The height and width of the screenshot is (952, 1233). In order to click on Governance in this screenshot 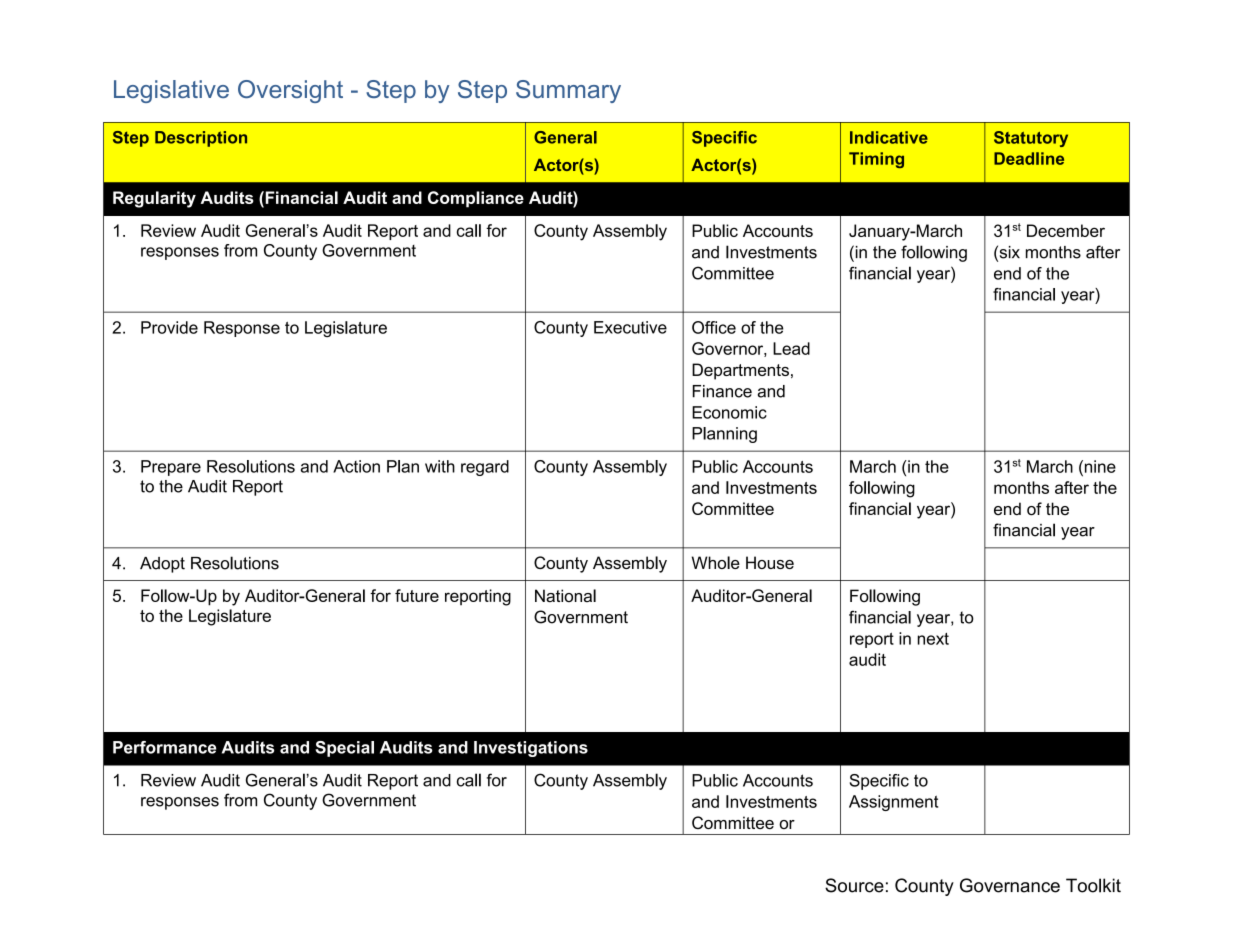, I will do `click(1010, 885)`.
